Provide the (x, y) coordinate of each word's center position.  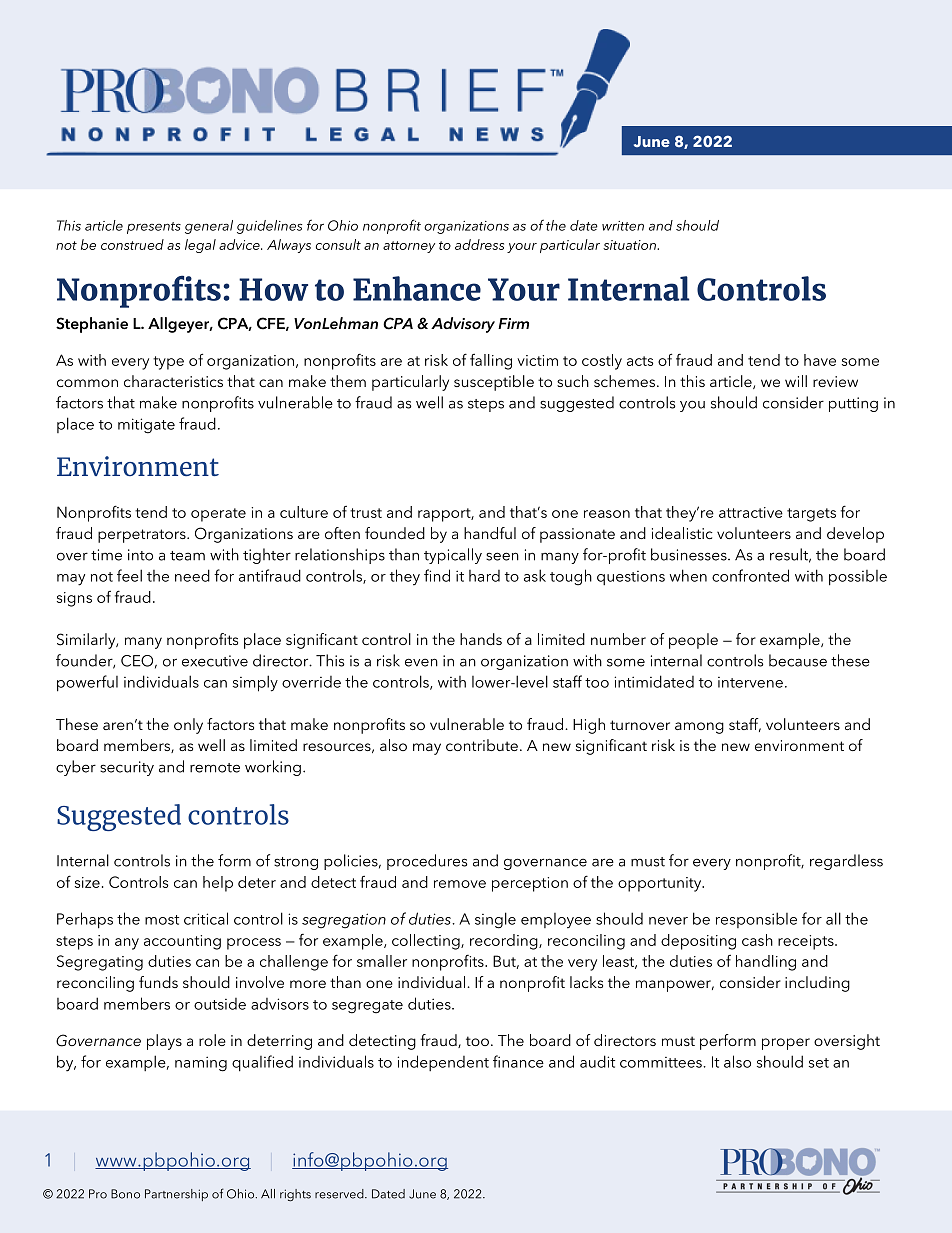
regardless (846, 862)
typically (453, 556)
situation (631, 245)
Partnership (176, 1195)
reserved (340, 1194)
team (187, 556)
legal (200, 246)
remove (460, 884)
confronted (750, 575)
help (218, 884)
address (479, 244)
